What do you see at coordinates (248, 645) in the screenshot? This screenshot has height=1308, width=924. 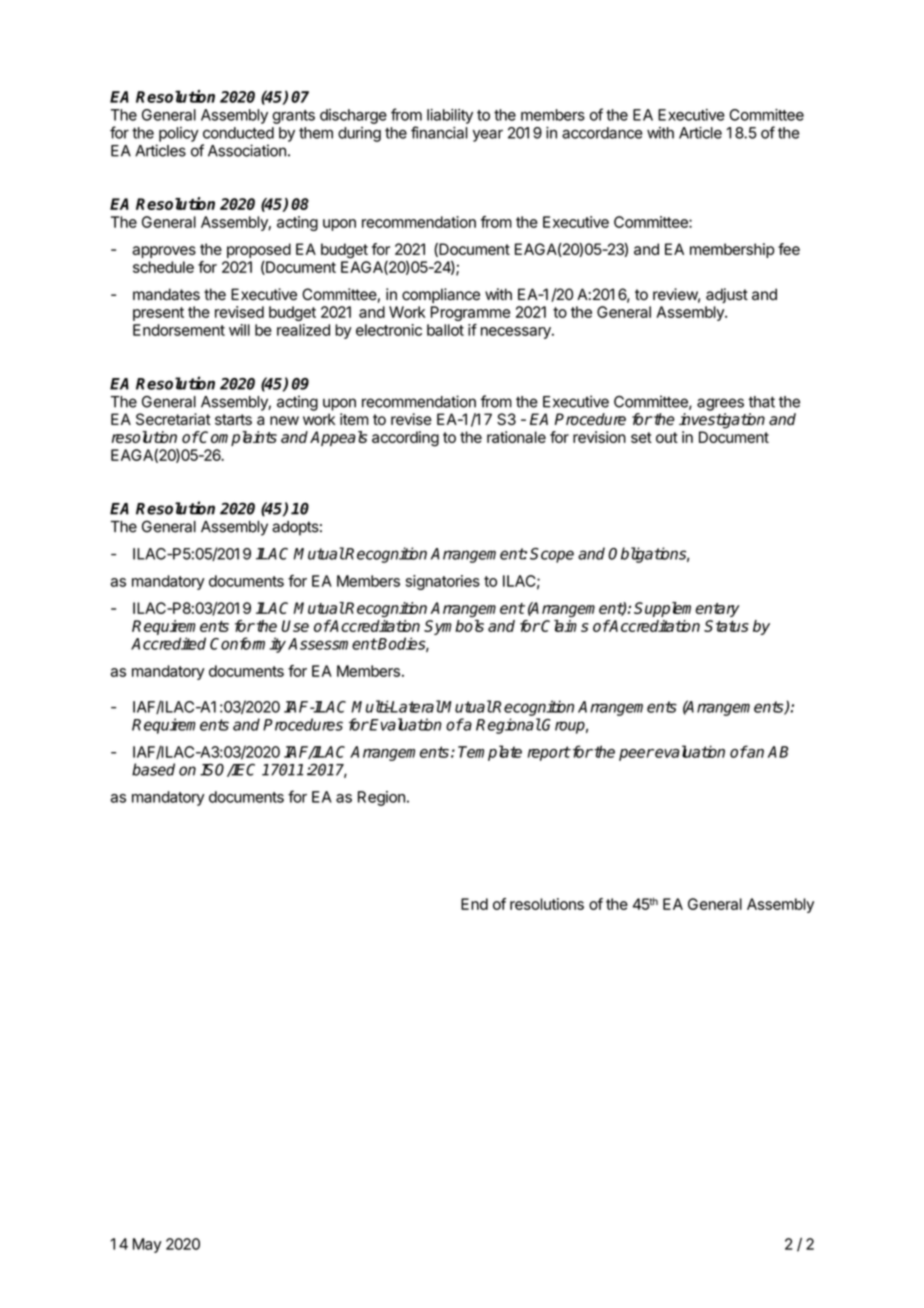 I see `Conformity` at bounding box center [248, 645].
